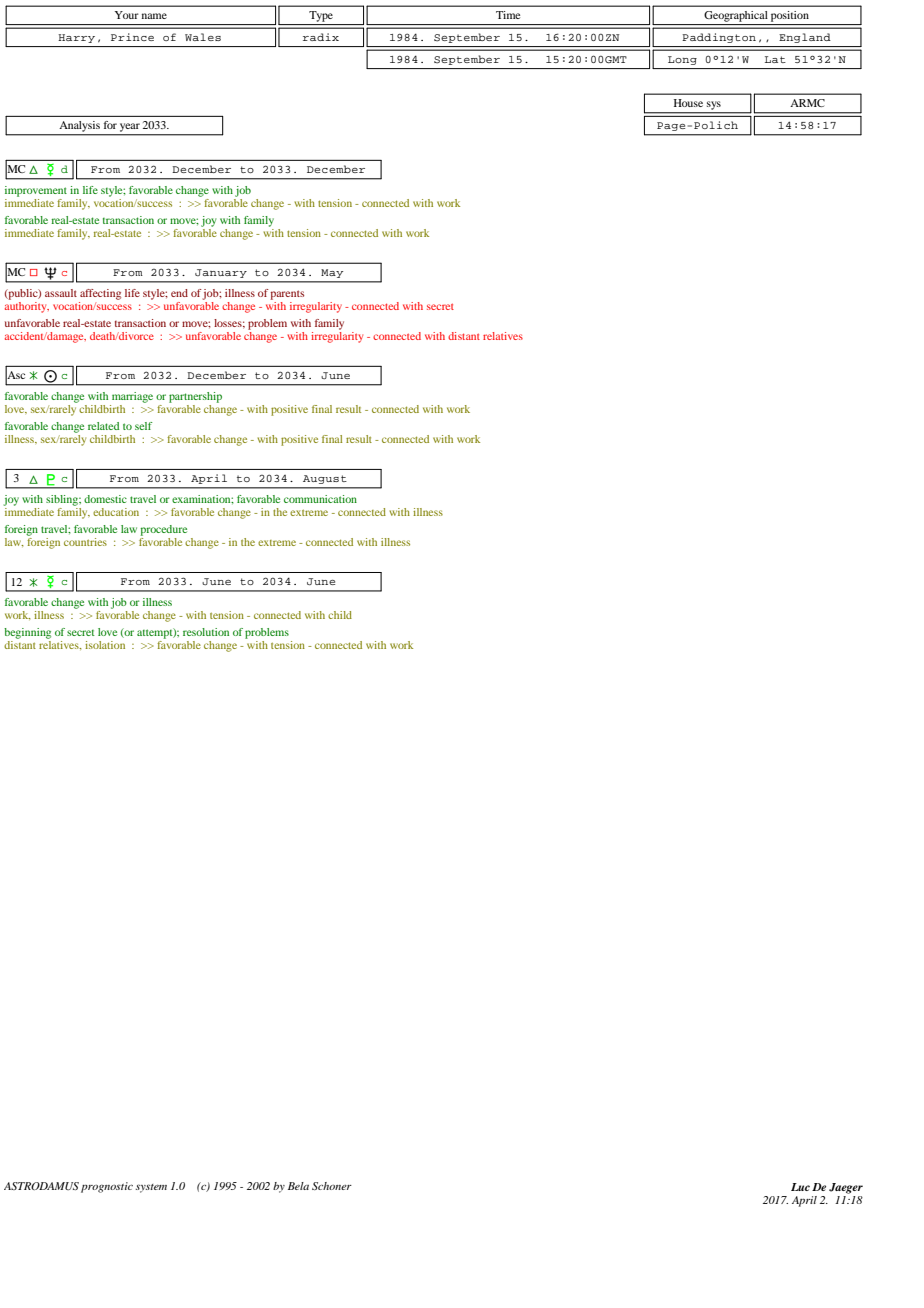 Image resolution: width=924 pixels, height=1308 pixels. I want to click on Prince, so click(132, 37).
